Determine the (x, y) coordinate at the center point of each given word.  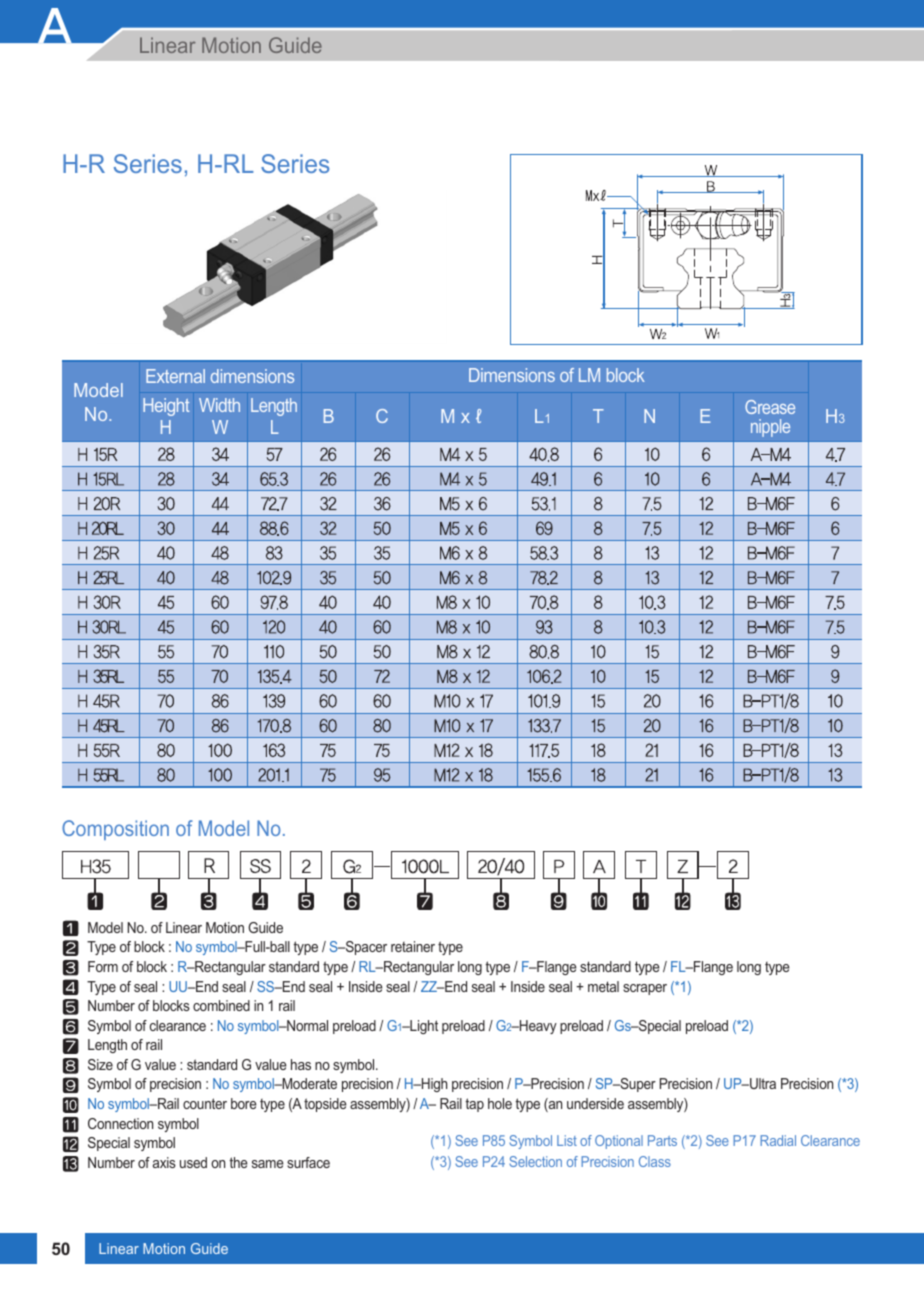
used (193, 1162)
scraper (645, 989)
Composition (115, 830)
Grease (770, 407)
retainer (413, 946)
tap (474, 1105)
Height (166, 407)
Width (219, 405)
